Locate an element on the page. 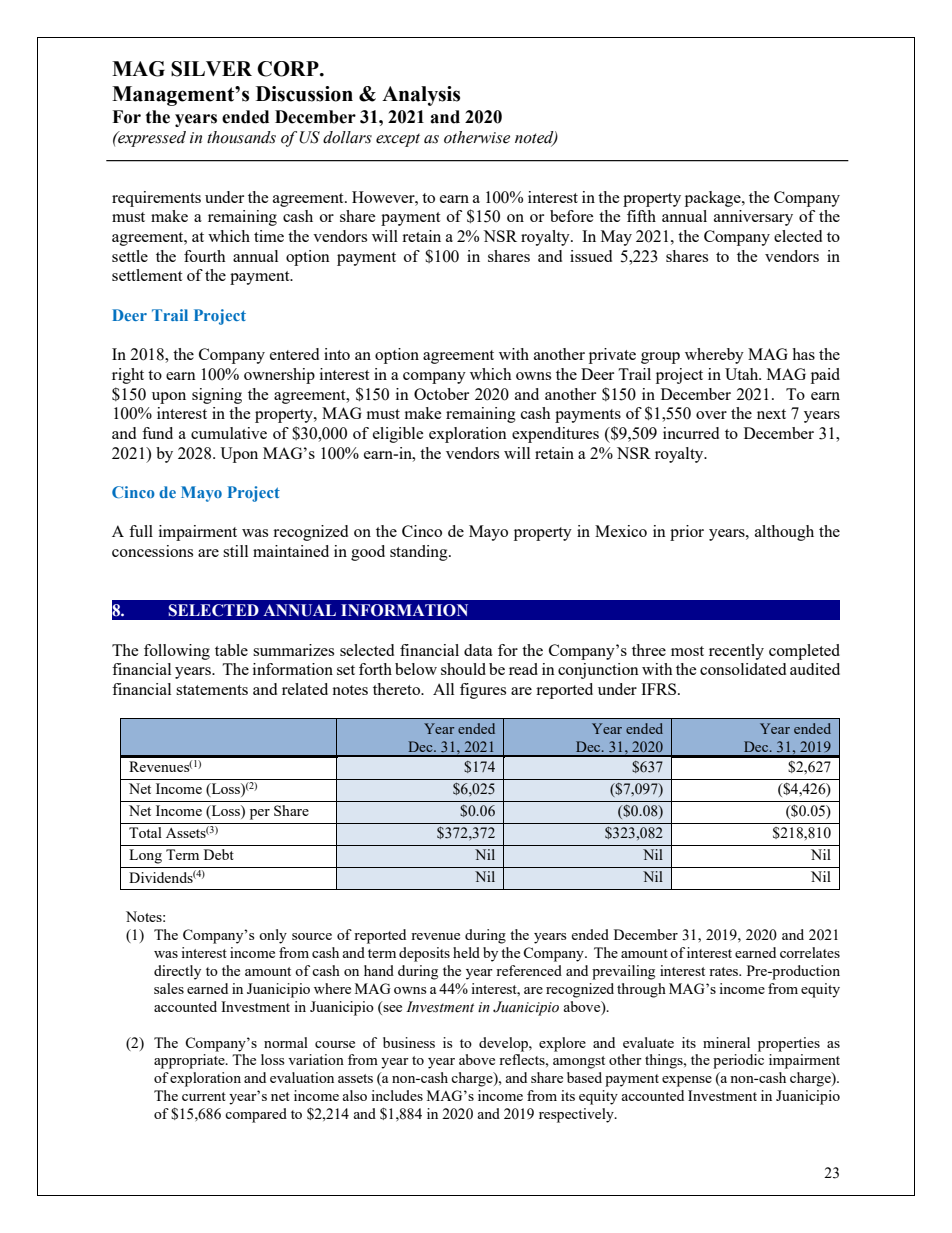 This image has width=952, height=1233. statements is located at coordinates (212, 690).
